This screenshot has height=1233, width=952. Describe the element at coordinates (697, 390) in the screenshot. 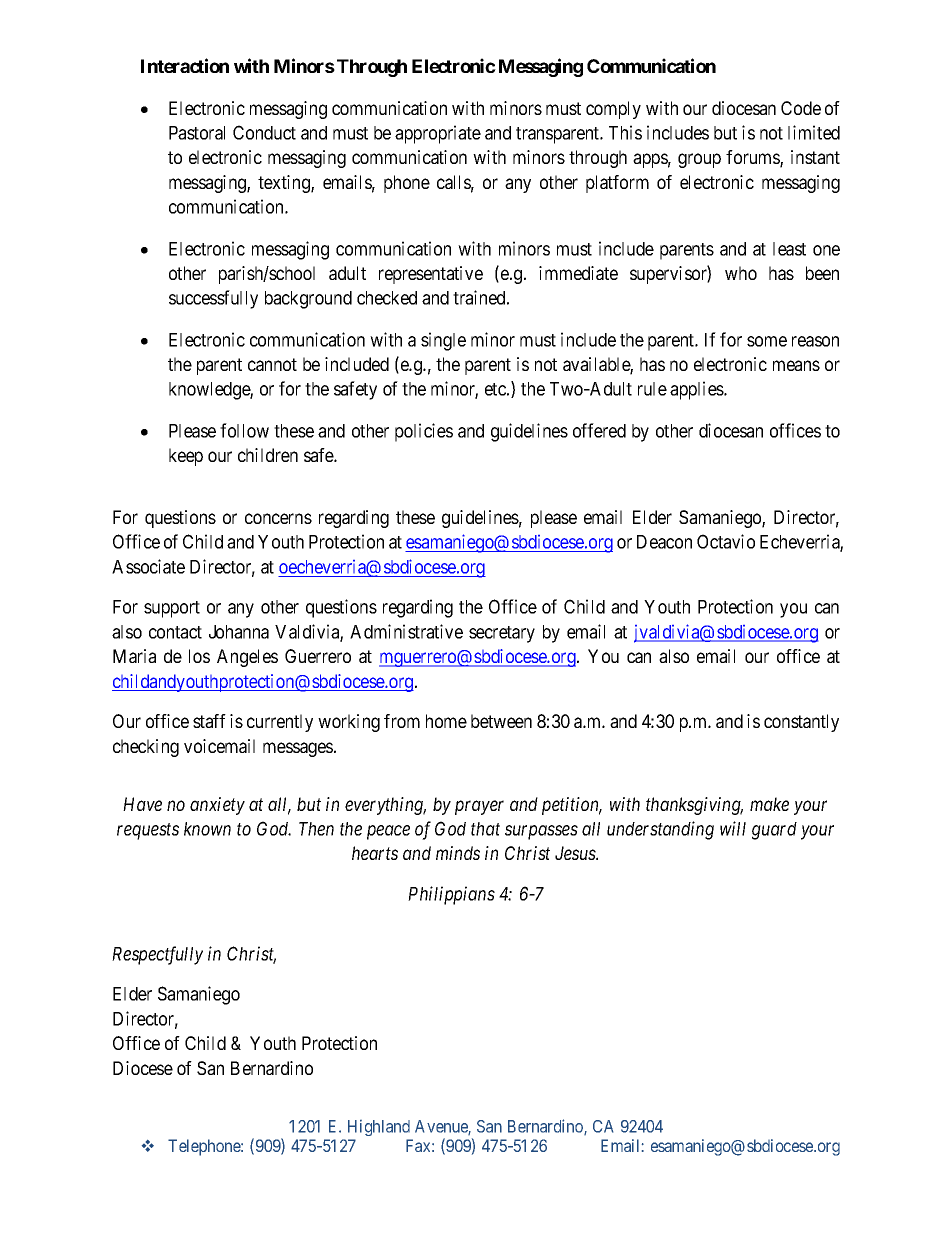

I see `applies` at that location.
